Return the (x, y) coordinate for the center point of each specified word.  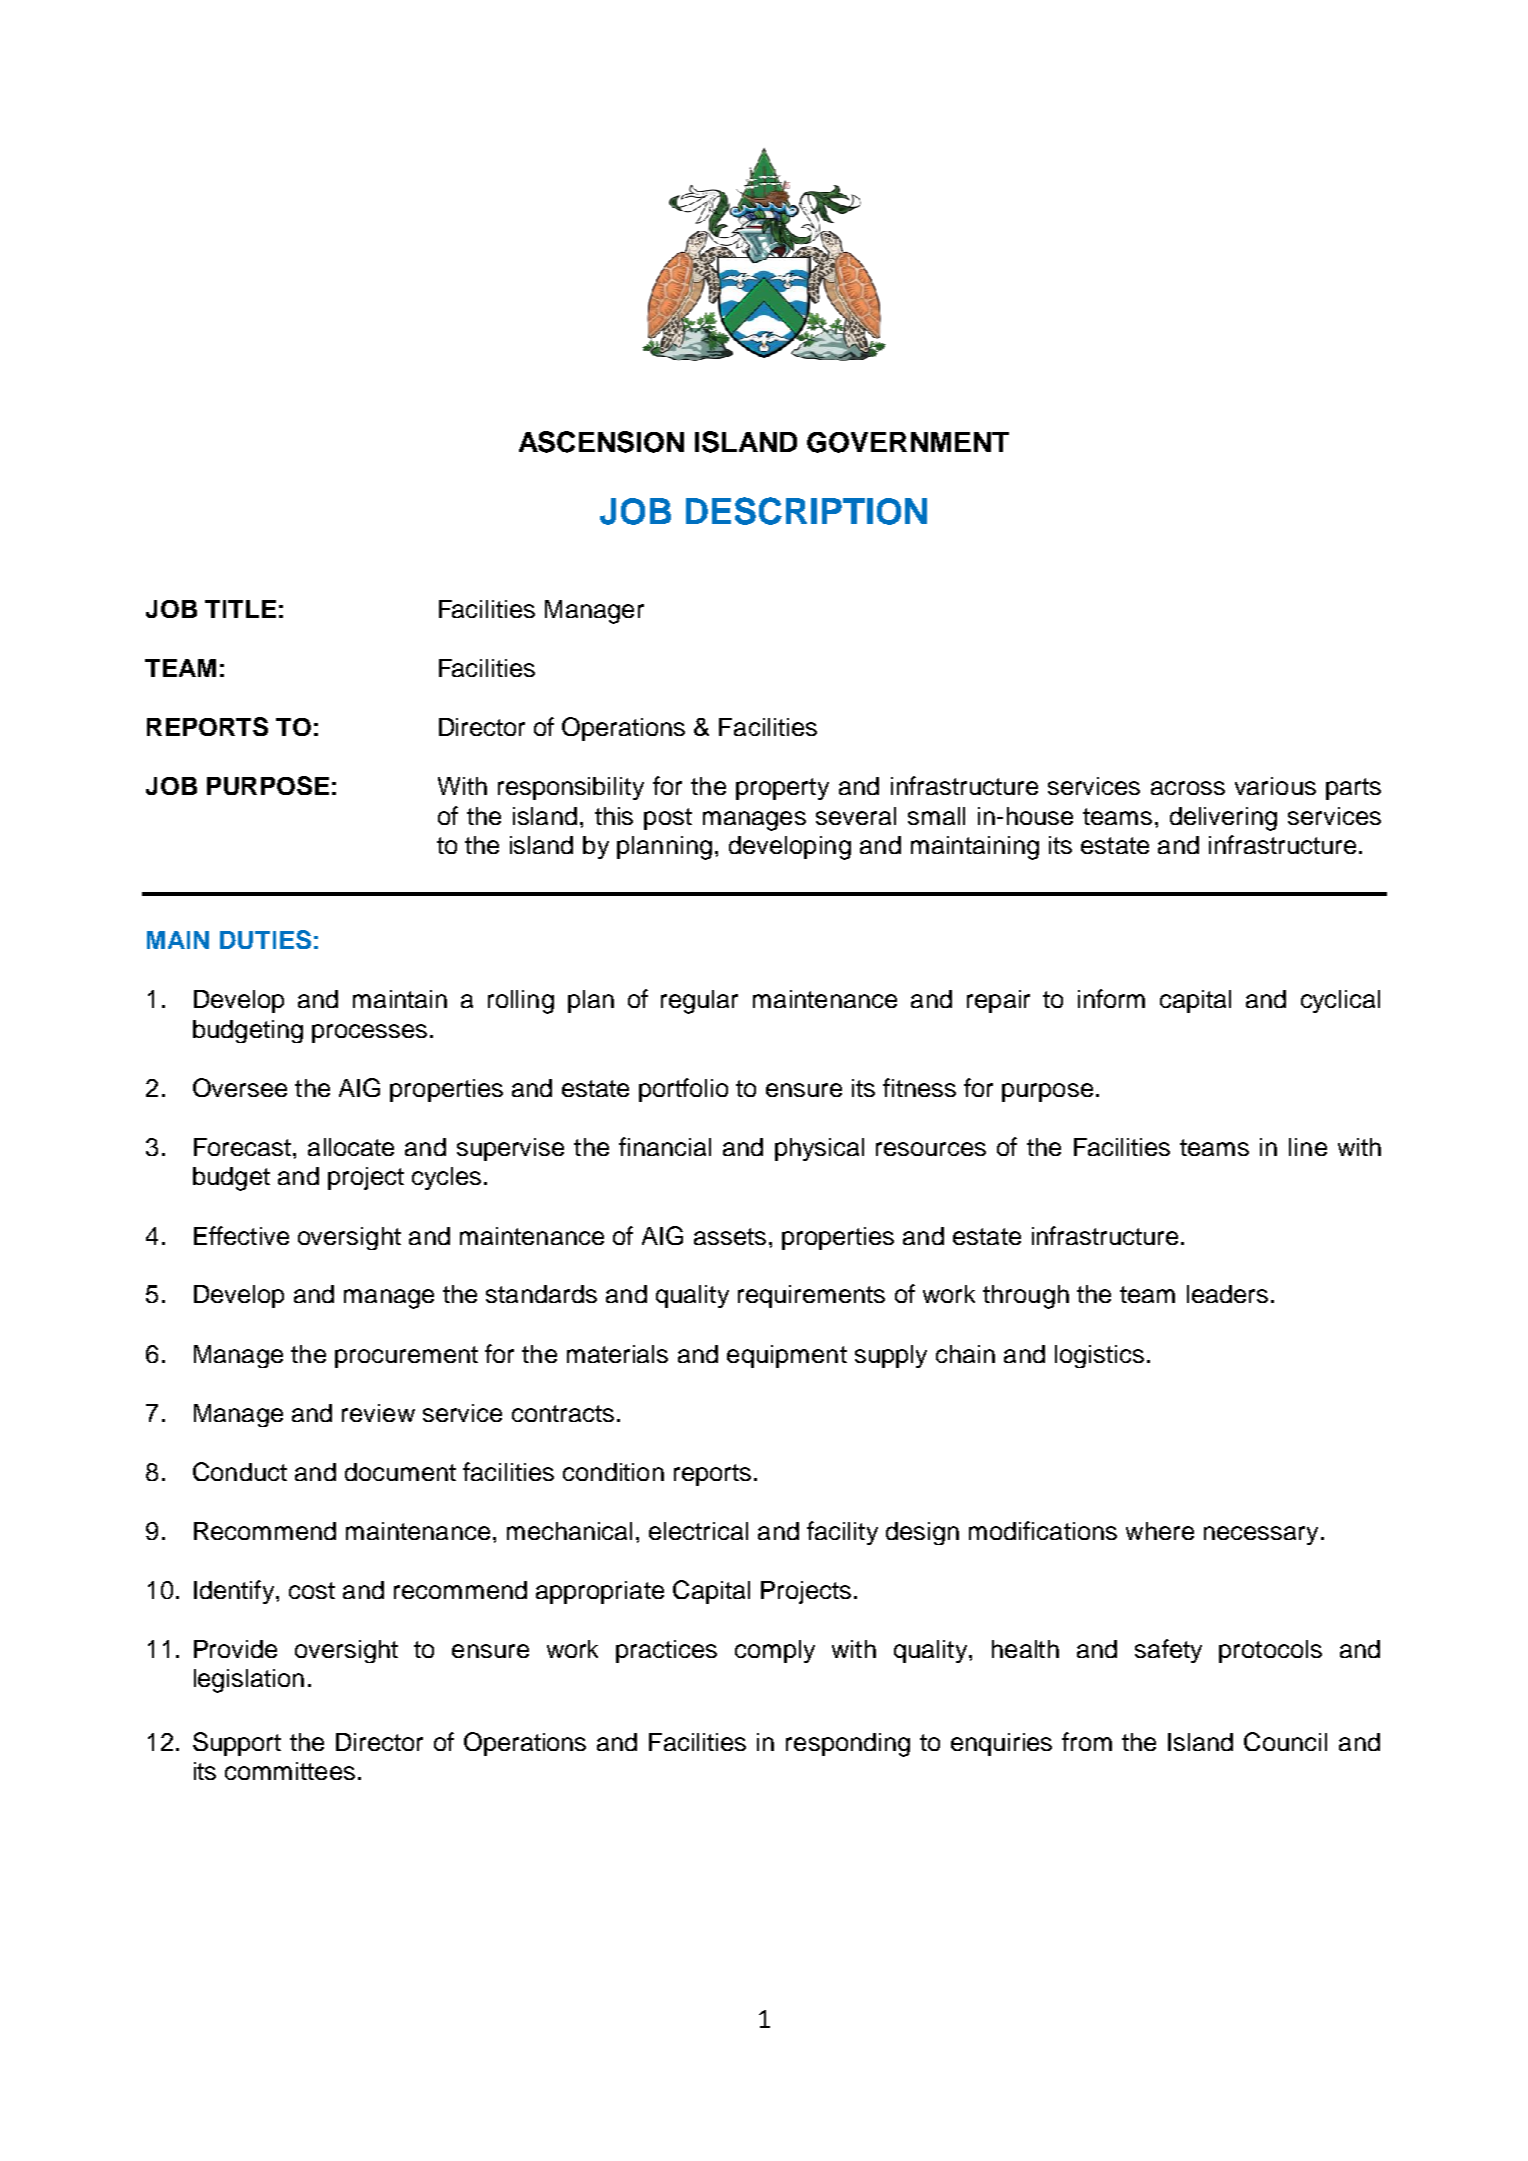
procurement (406, 1357)
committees (290, 1771)
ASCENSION (601, 442)
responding (848, 1745)
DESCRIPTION (806, 511)
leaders (1227, 1294)
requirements (811, 1296)
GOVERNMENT (908, 442)
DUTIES (265, 939)
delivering (1223, 819)
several (856, 816)
